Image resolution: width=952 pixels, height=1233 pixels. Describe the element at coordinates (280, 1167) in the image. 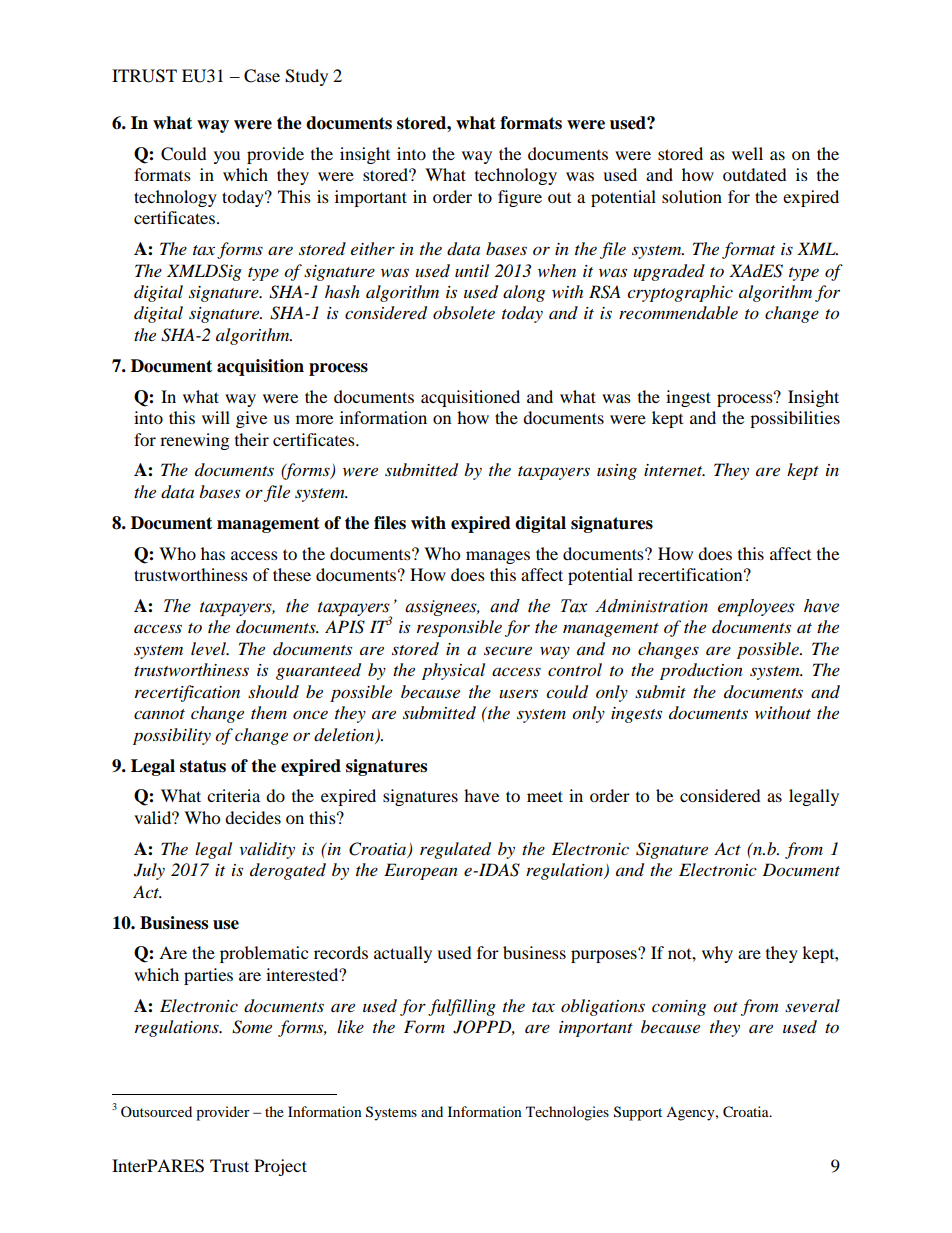

I see `Project` at that location.
